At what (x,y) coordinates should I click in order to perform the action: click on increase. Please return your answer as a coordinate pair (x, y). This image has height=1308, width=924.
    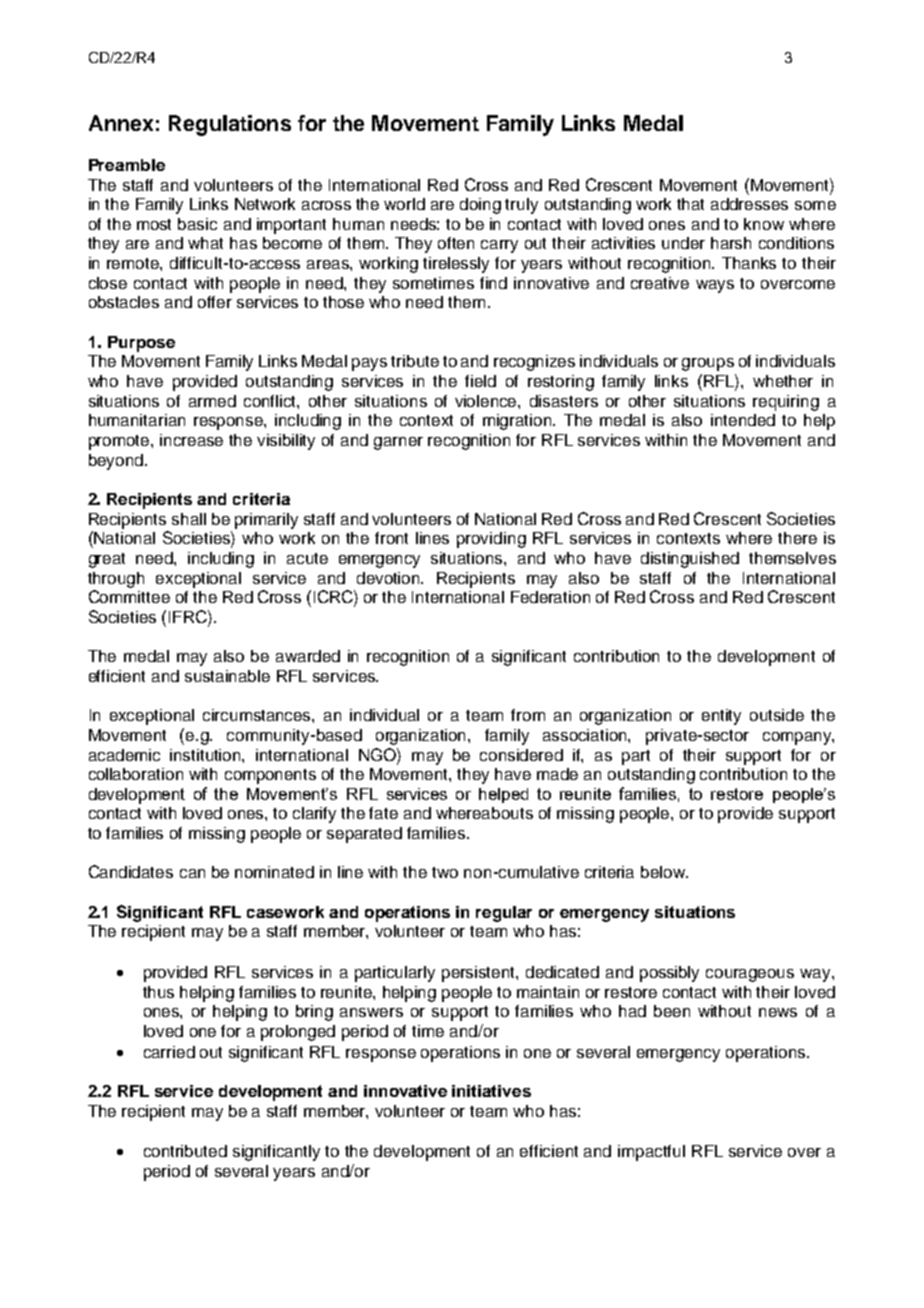
    Looking at the image, I should click on (191, 440).
